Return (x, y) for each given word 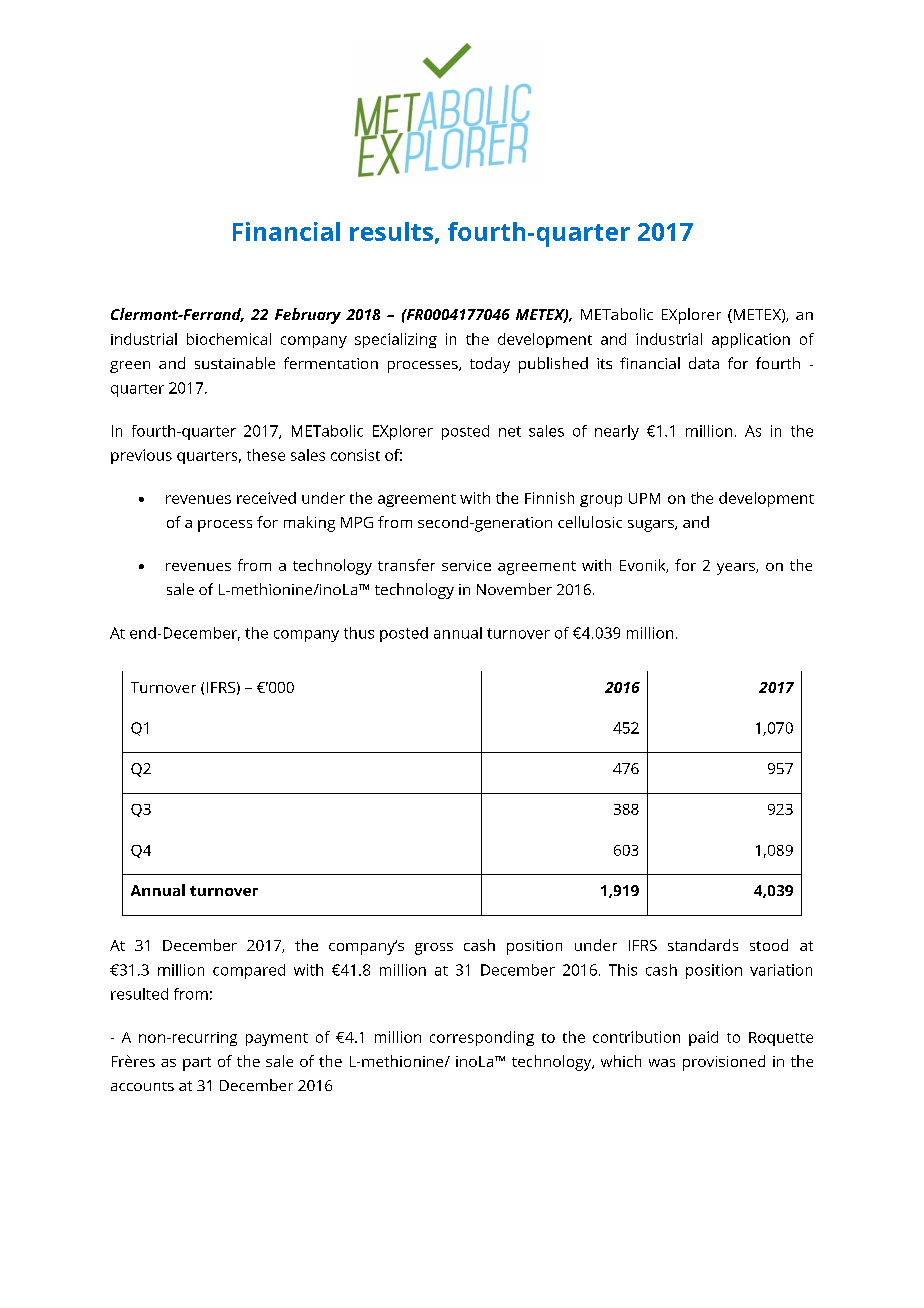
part (197, 1064)
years (737, 569)
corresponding (482, 1038)
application (751, 340)
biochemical (229, 339)
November (514, 589)
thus (359, 633)
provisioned (724, 1063)
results (391, 231)
